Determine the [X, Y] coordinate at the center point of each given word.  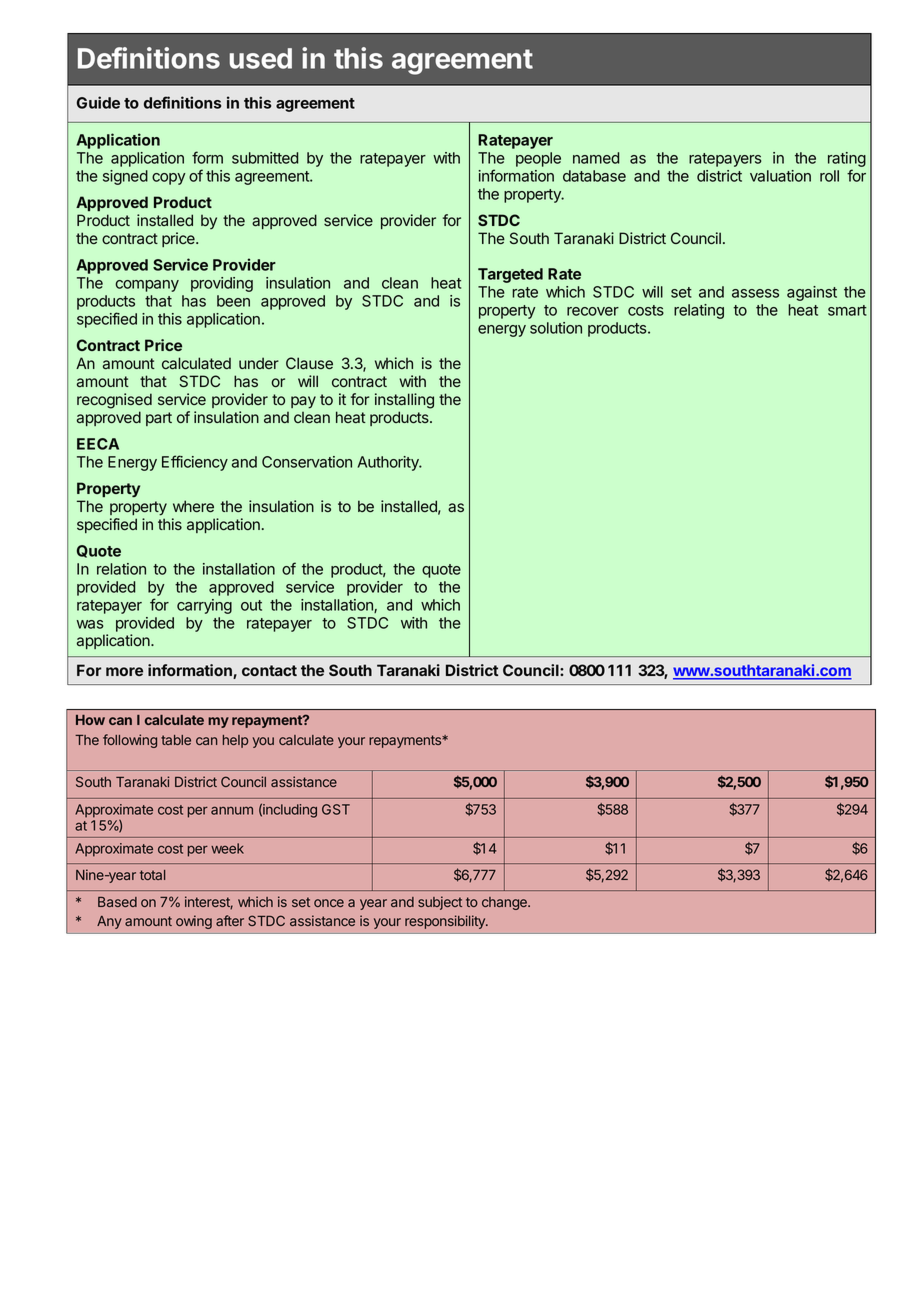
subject [440, 903]
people [538, 159]
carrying [204, 606]
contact [269, 670]
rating [847, 161]
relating [699, 311]
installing [404, 401]
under [259, 363]
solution [556, 328]
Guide [98, 102]
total [152, 875]
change [505, 903]
